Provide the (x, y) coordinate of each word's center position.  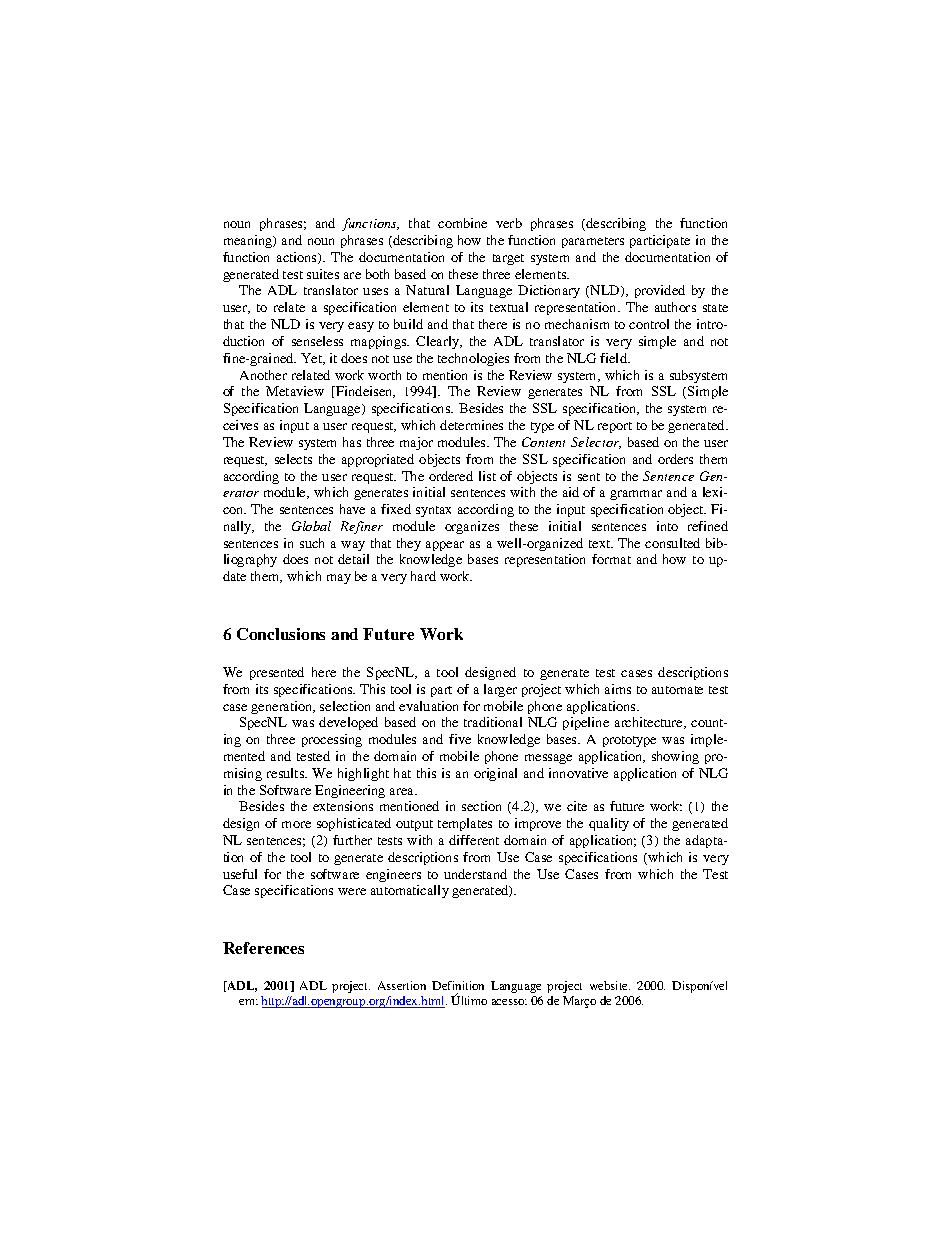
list (487, 476)
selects (293, 459)
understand (475, 874)
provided (660, 291)
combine (462, 223)
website (610, 985)
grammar (636, 495)
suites (323, 274)
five (460, 739)
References (263, 948)
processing (332, 740)
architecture (650, 723)
